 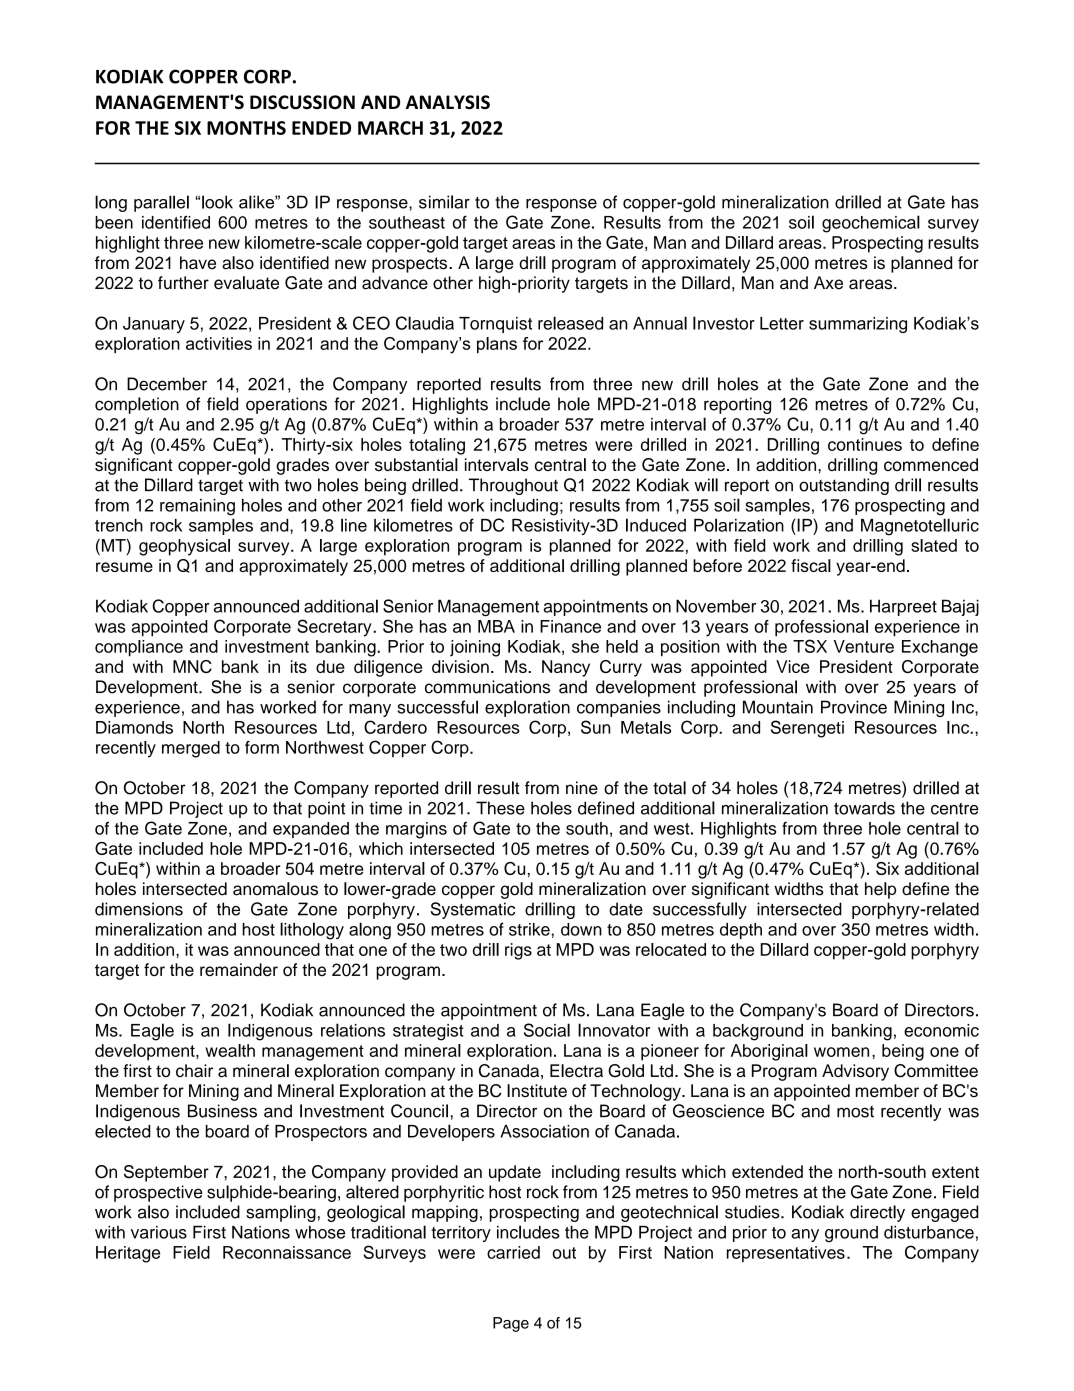 What do you see at coordinates (871, 224) in the page?
I see `geochemical` at bounding box center [871, 224].
